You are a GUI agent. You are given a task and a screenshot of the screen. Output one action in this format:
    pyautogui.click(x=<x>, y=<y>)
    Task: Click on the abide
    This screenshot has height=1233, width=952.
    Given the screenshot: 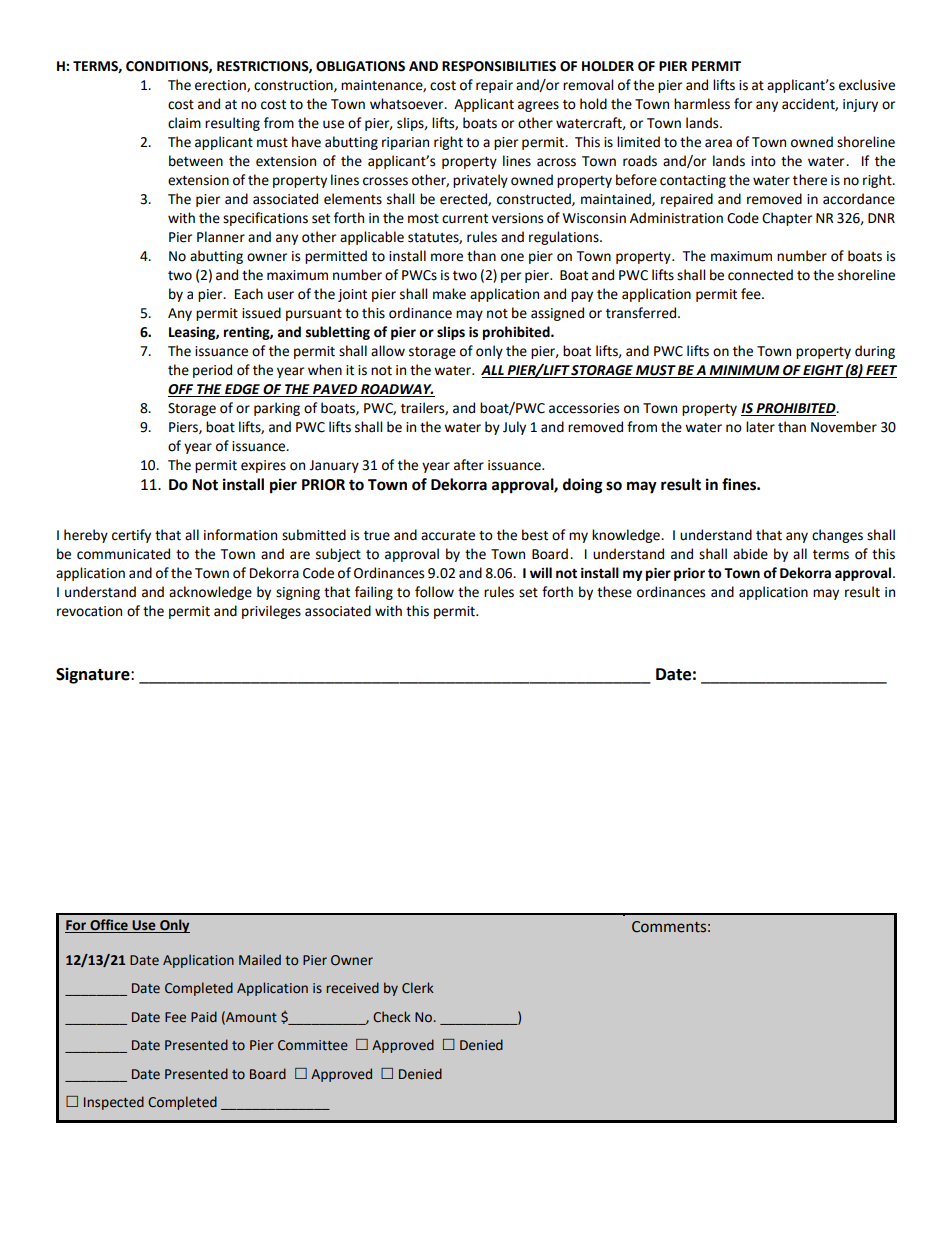 What is the action you would take?
    pyautogui.click(x=750, y=554)
